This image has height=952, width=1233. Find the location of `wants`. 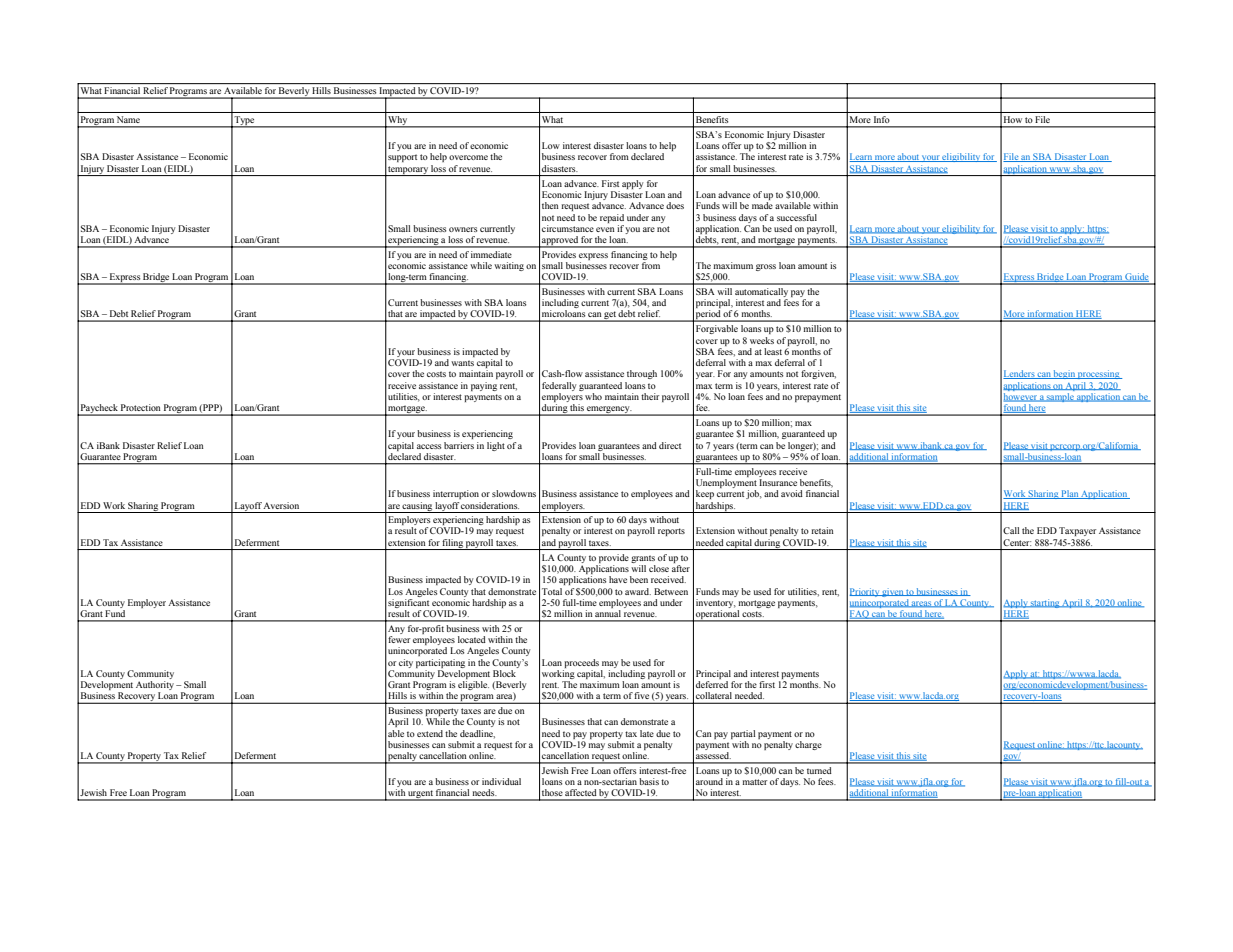

wants is located at coordinates (462, 363).
